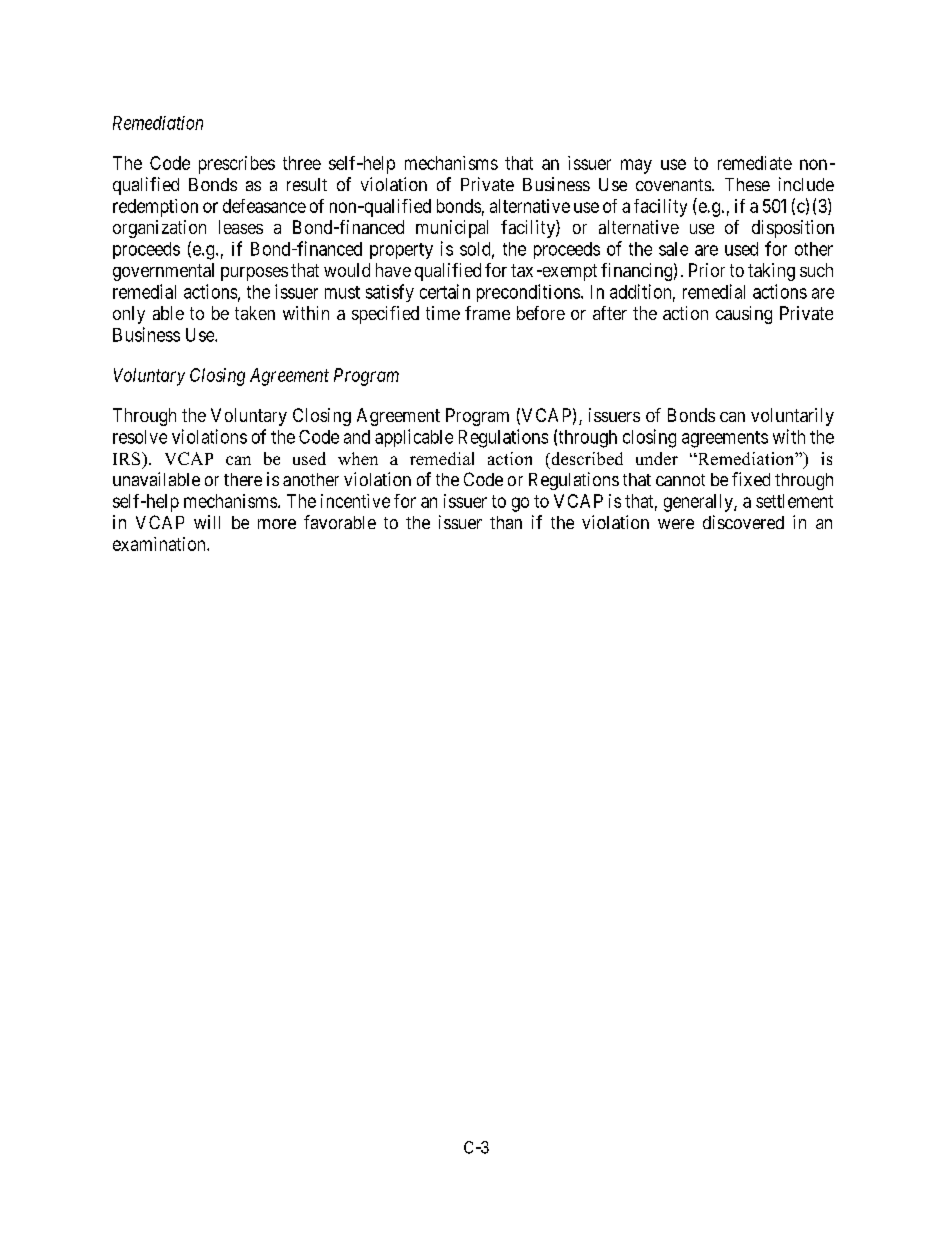 This screenshot has width=952, height=1233. I want to click on resolve, so click(140, 437).
